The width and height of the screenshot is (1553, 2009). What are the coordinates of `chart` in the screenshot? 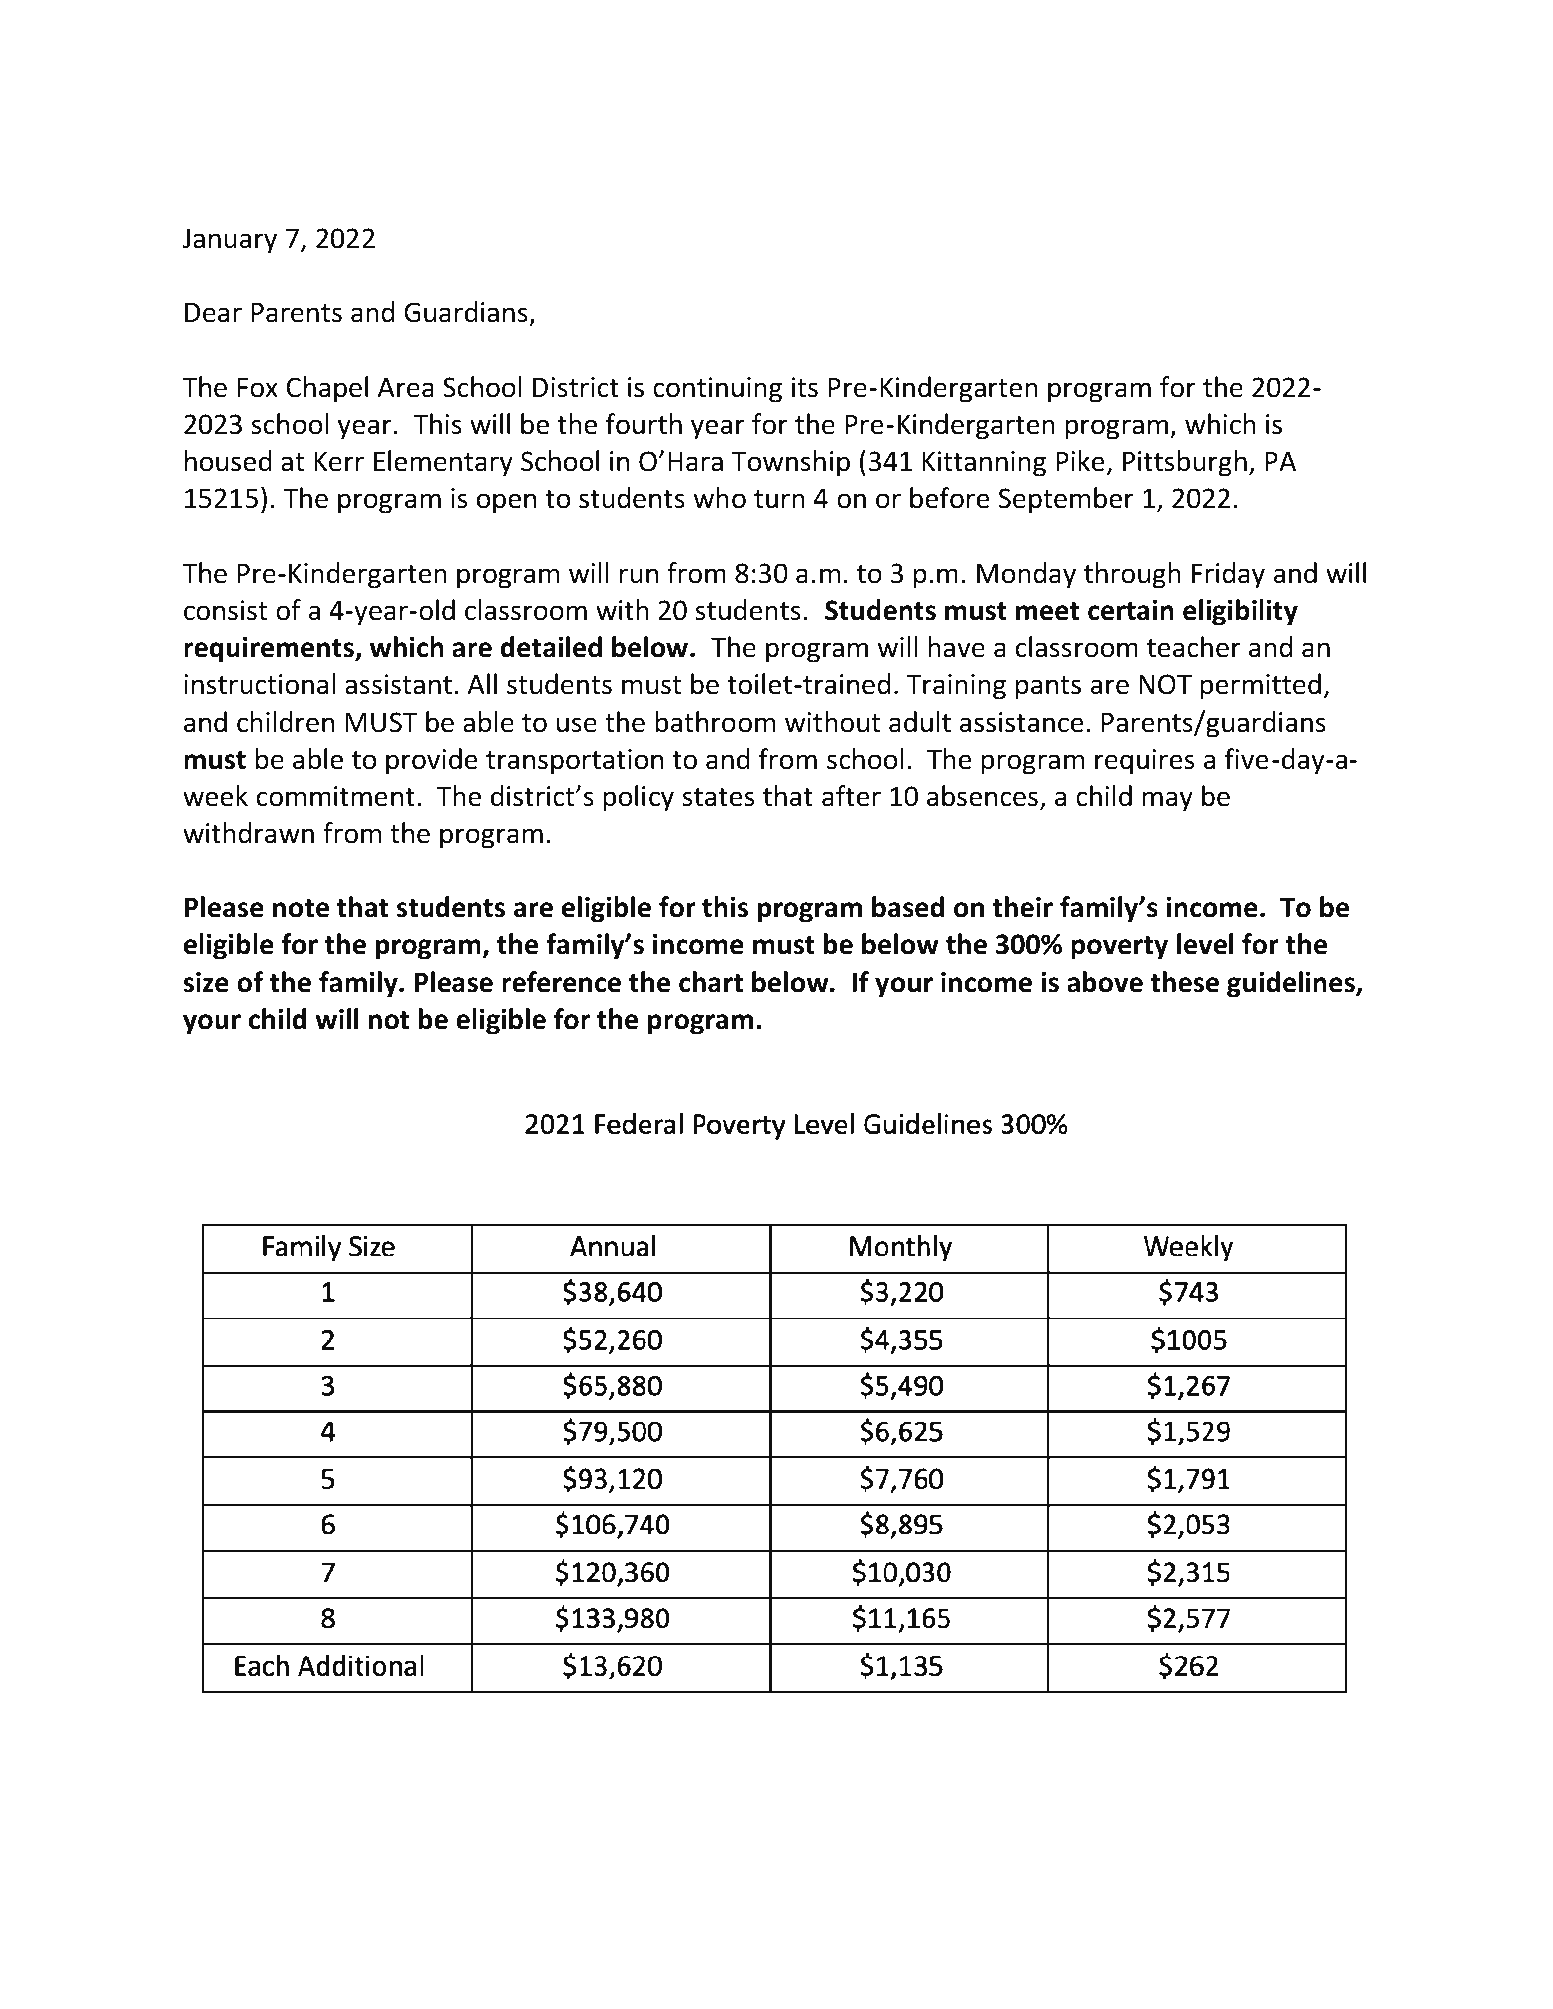 It's located at (711, 982).
